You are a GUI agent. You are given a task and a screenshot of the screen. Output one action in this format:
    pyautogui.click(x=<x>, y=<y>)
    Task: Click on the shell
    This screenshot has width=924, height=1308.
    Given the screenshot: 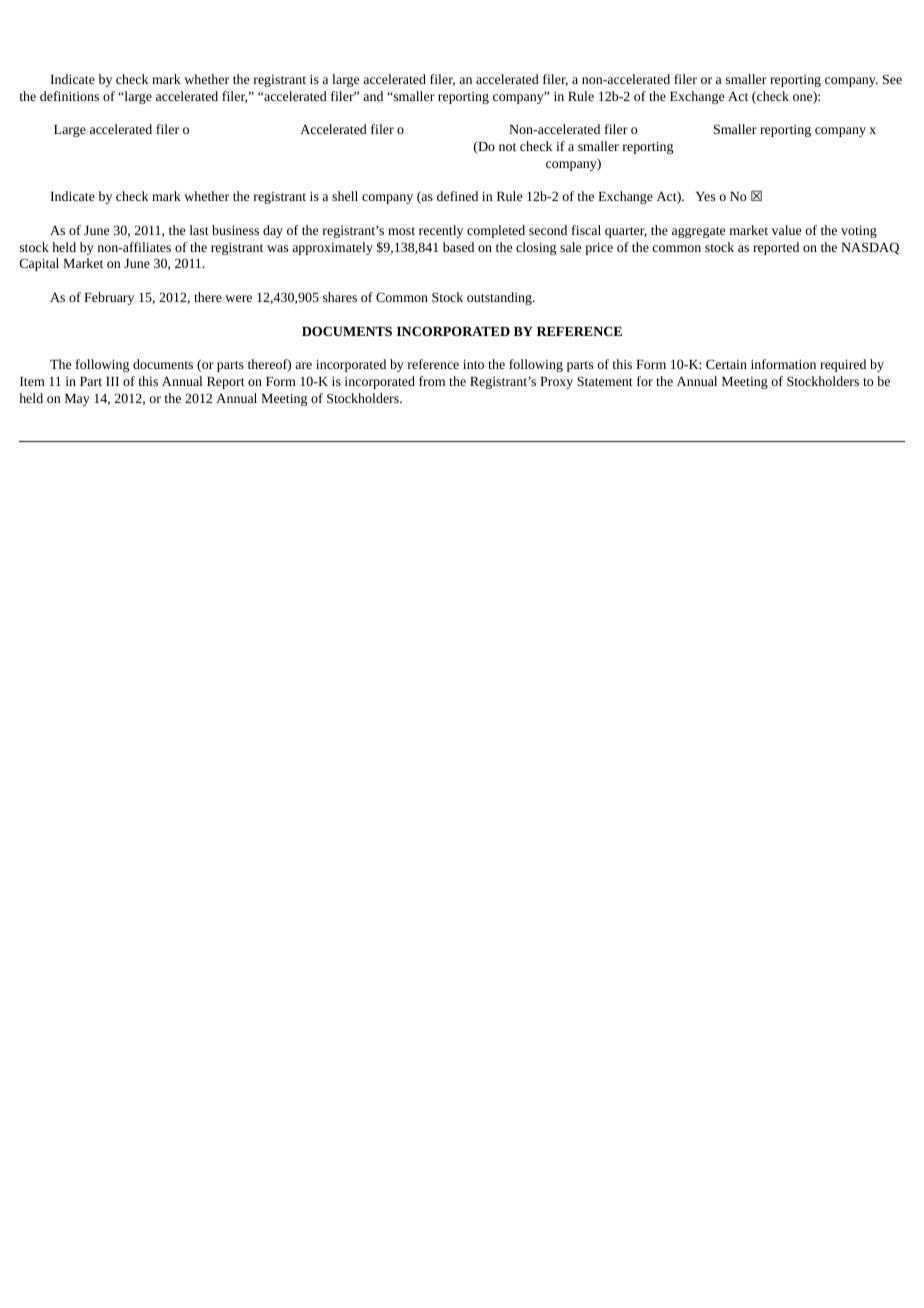 What is the action you would take?
    pyautogui.click(x=345, y=196)
